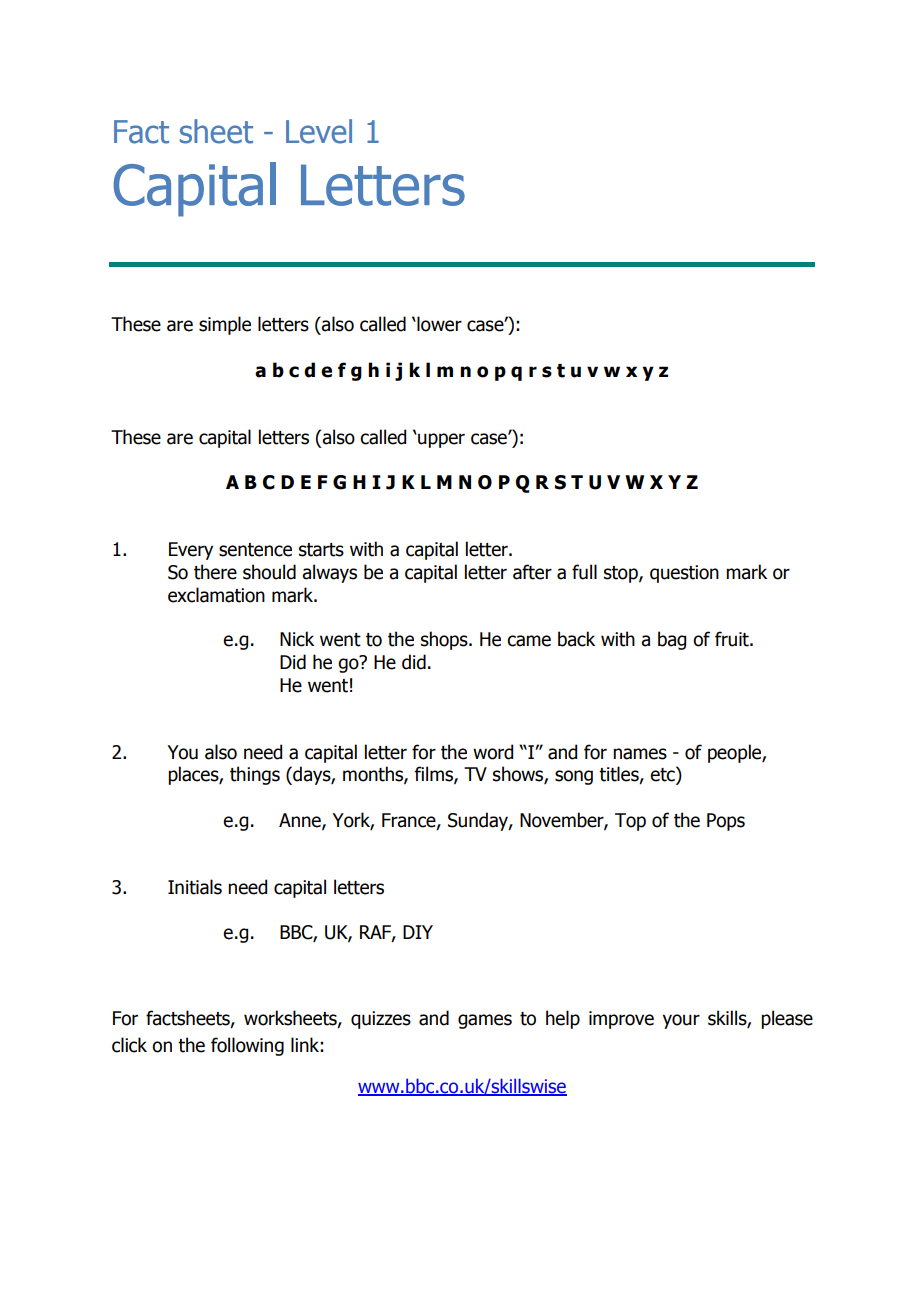 The height and width of the screenshot is (1308, 924). I want to click on starts, so click(321, 550).
